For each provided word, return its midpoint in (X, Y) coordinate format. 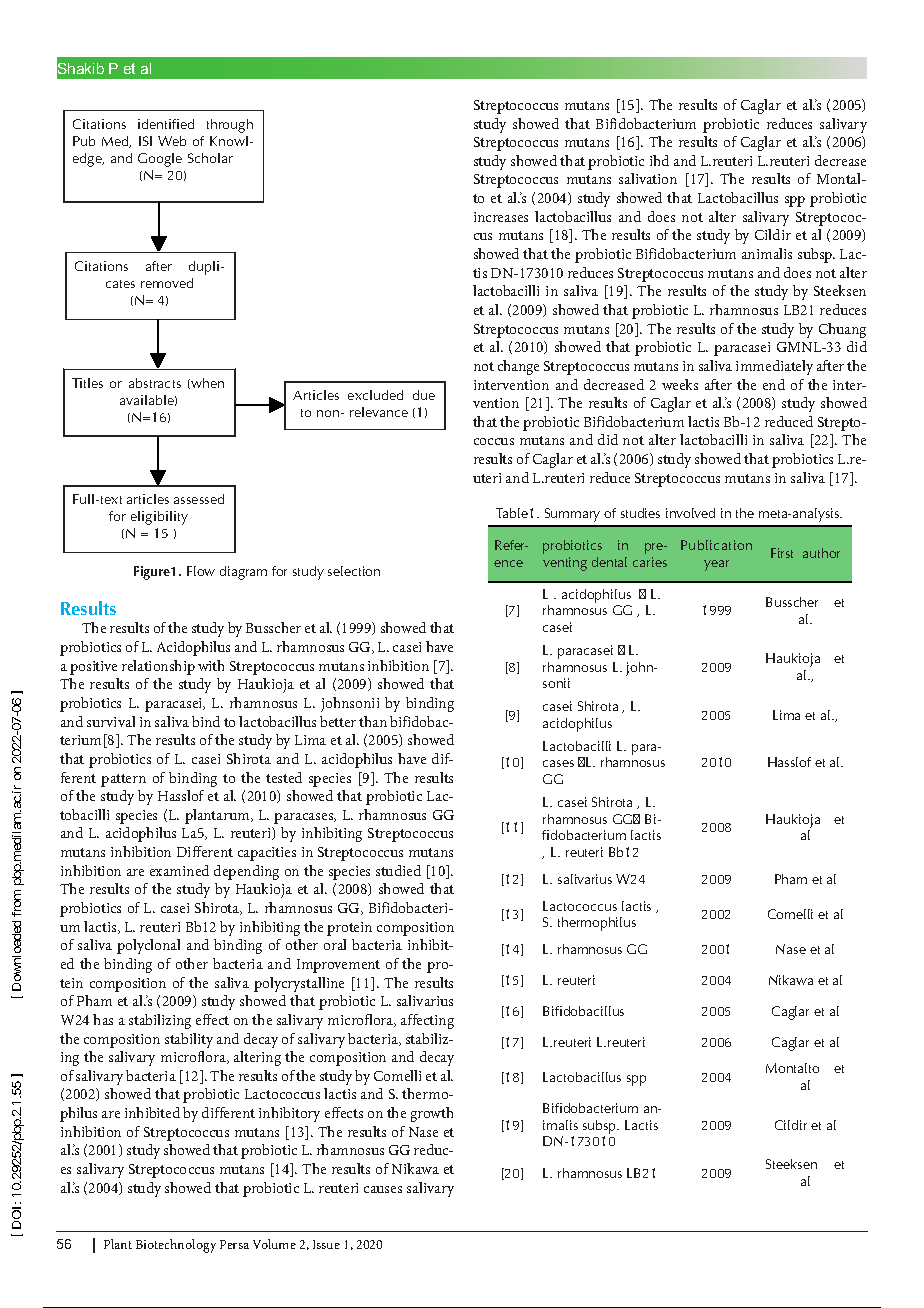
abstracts (155, 383)
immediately (774, 367)
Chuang (842, 330)
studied (398, 870)
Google (160, 160)
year (716, 565)
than (373, 721)
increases (501, 217)
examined (179, 870)
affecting (427, 1021)
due (424, 395)
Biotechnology (176, 1246)
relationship (158, 667)
